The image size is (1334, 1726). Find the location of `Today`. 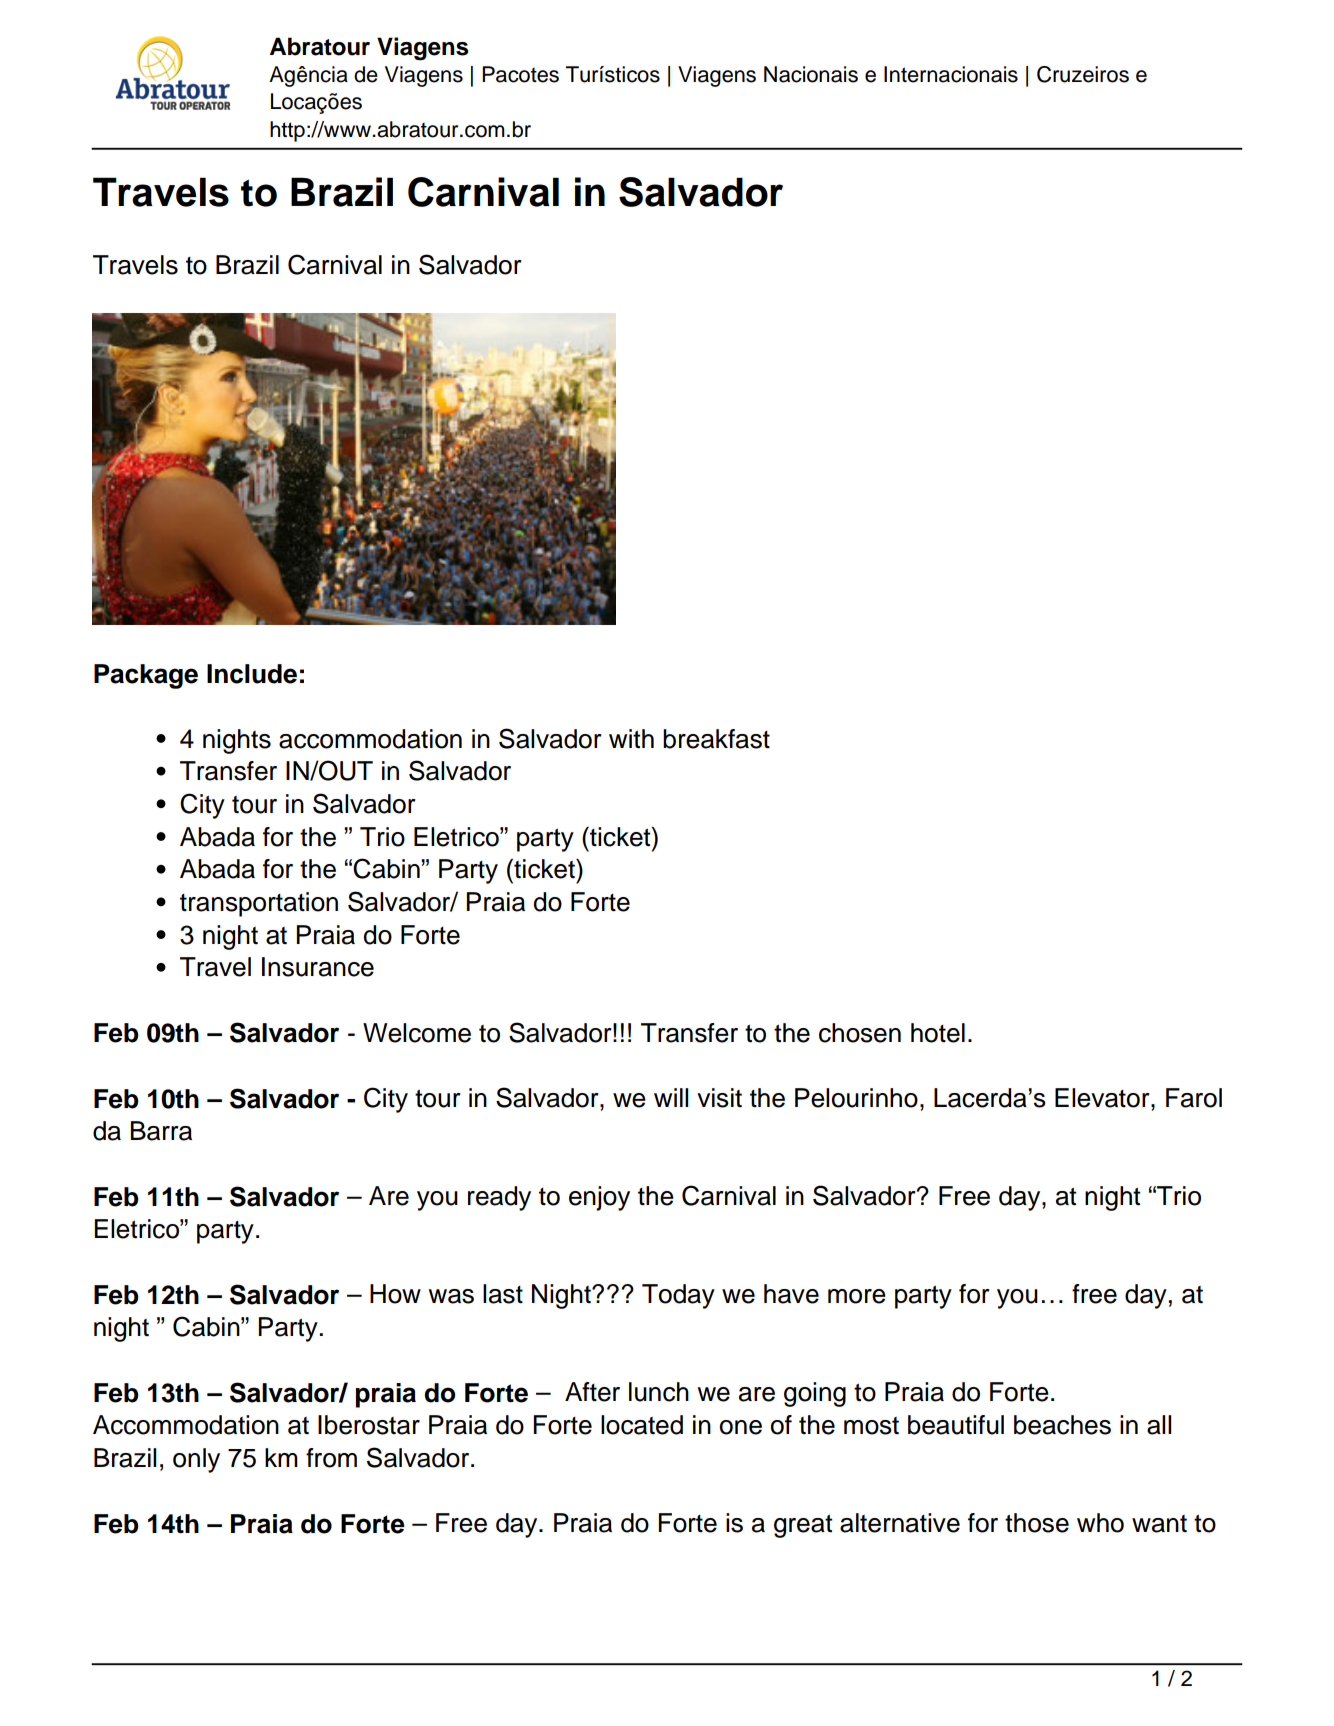

Today is located at coordinates (678, 1296).
